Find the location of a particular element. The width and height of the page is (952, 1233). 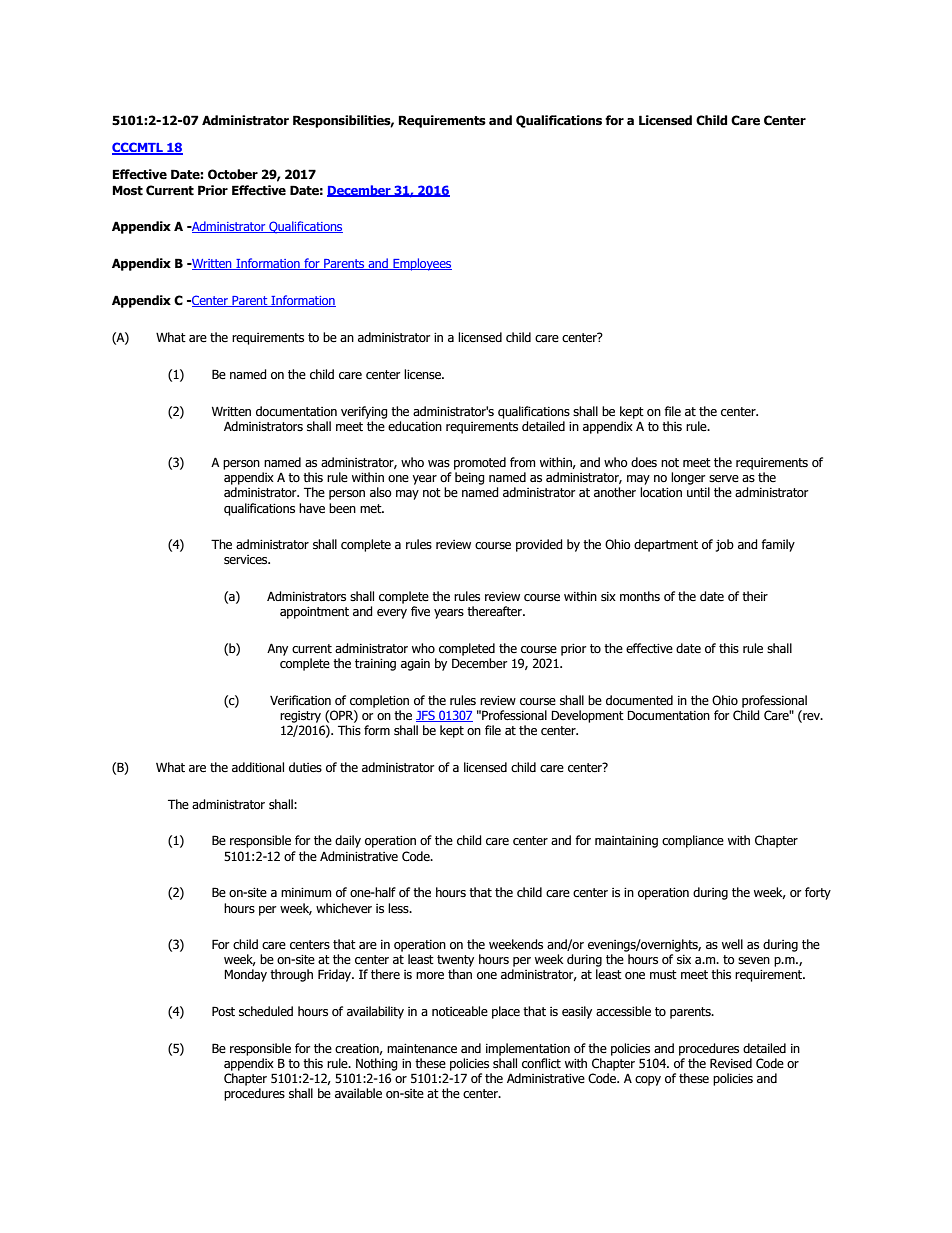

Any is located at coordinates (277, 649).
